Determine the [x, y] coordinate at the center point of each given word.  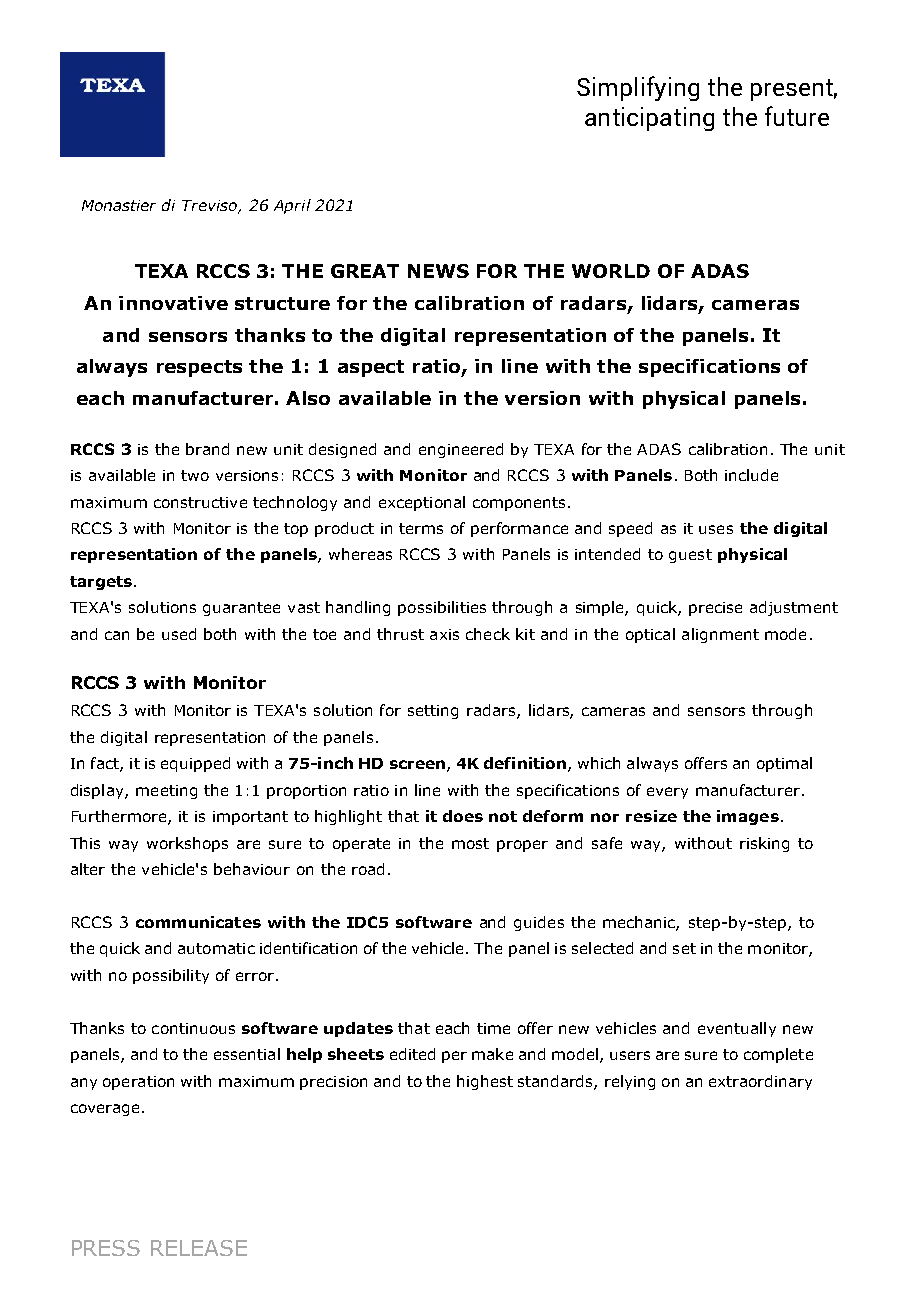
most [470, 843]
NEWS [438, 271]
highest [485, 1082]
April [292, 206]
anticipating [649, 119]
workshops [187, 844]
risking [764, 844]
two [195, 475]
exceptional [422, 503]
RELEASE [199, 1248]
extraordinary [760, 1082]
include [751, 475]
